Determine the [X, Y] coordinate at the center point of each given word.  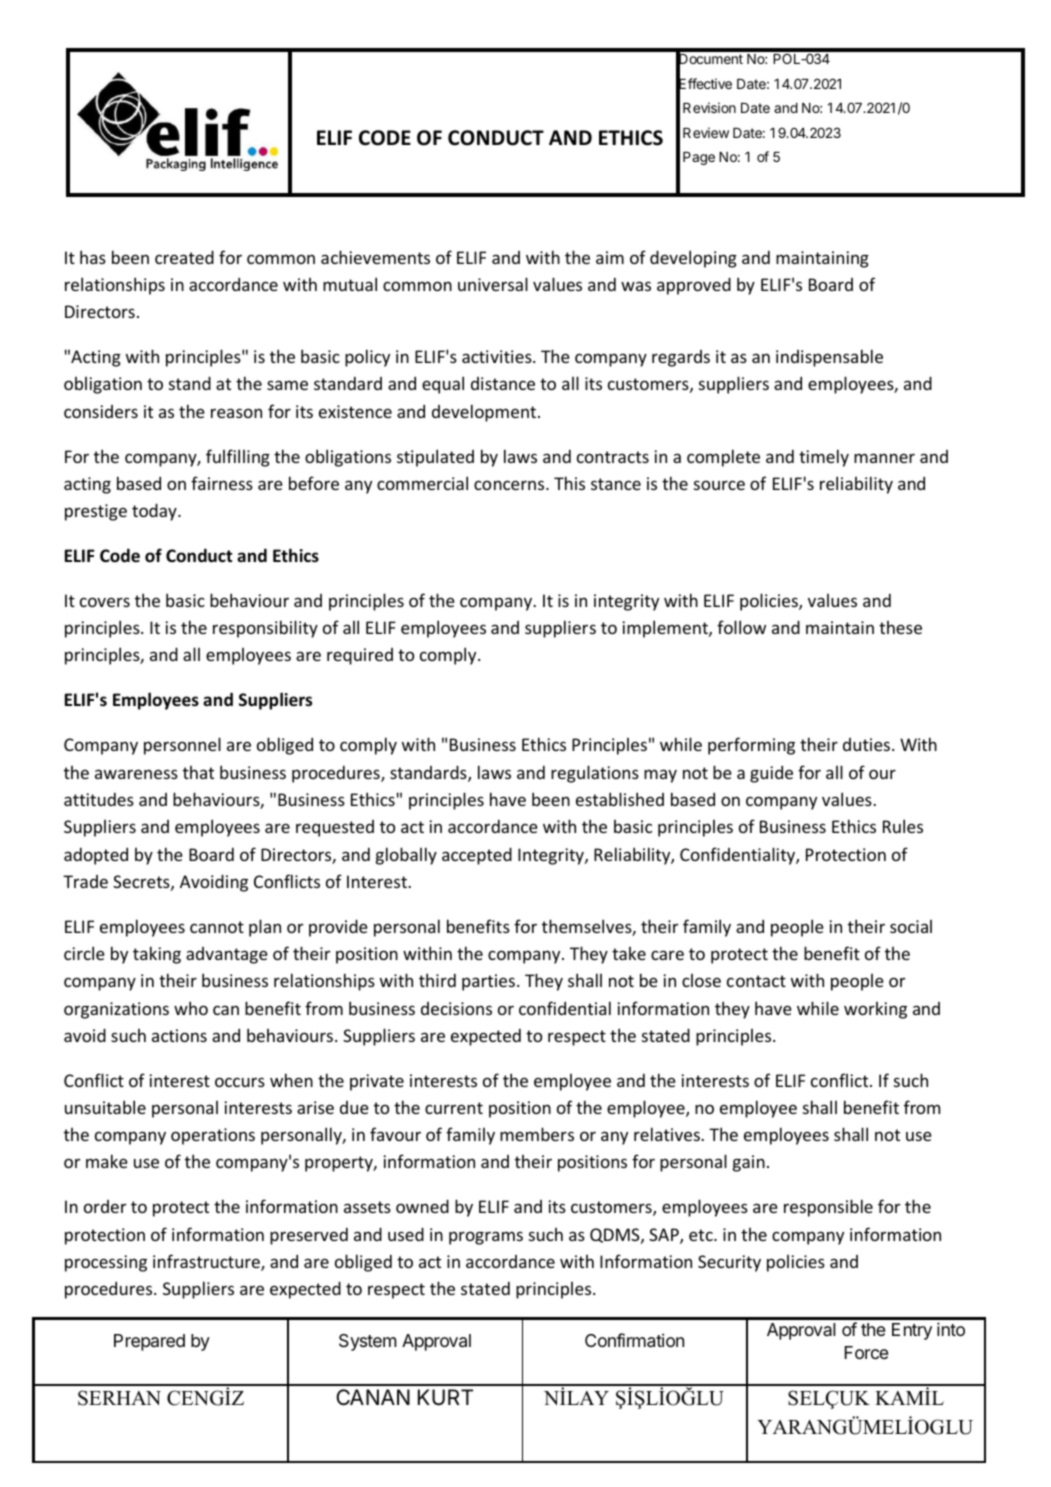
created [184, 257]
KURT [445, 1397]
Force [866, 1352]
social [911, 926]
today [155, 512]
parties [488, 982]
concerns [510, 485]
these [900, 627]
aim [610, 257]
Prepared [149, 1342]
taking [157, 955]
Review [706, 132]
